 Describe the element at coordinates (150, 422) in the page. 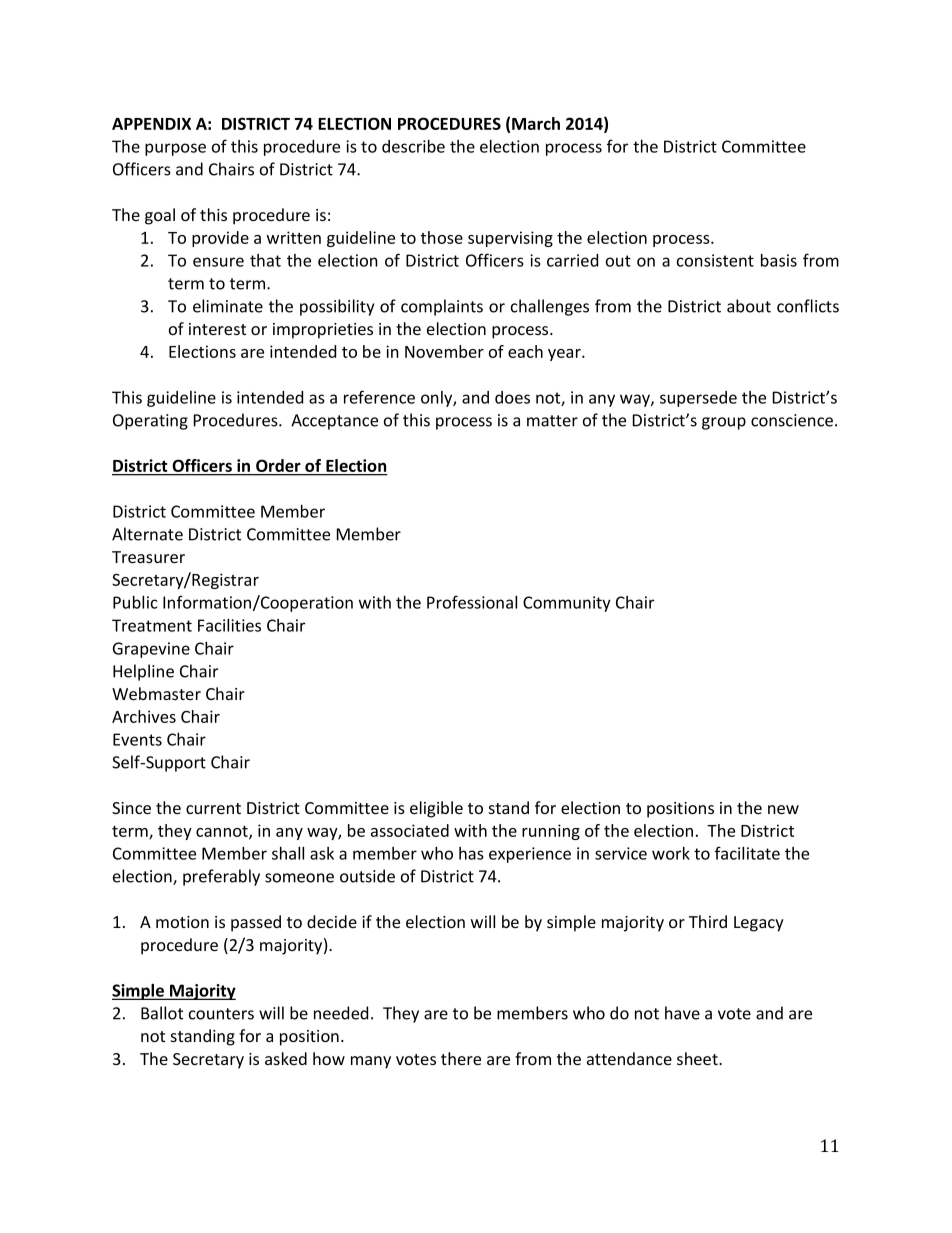

I see `Operating` at that location.
